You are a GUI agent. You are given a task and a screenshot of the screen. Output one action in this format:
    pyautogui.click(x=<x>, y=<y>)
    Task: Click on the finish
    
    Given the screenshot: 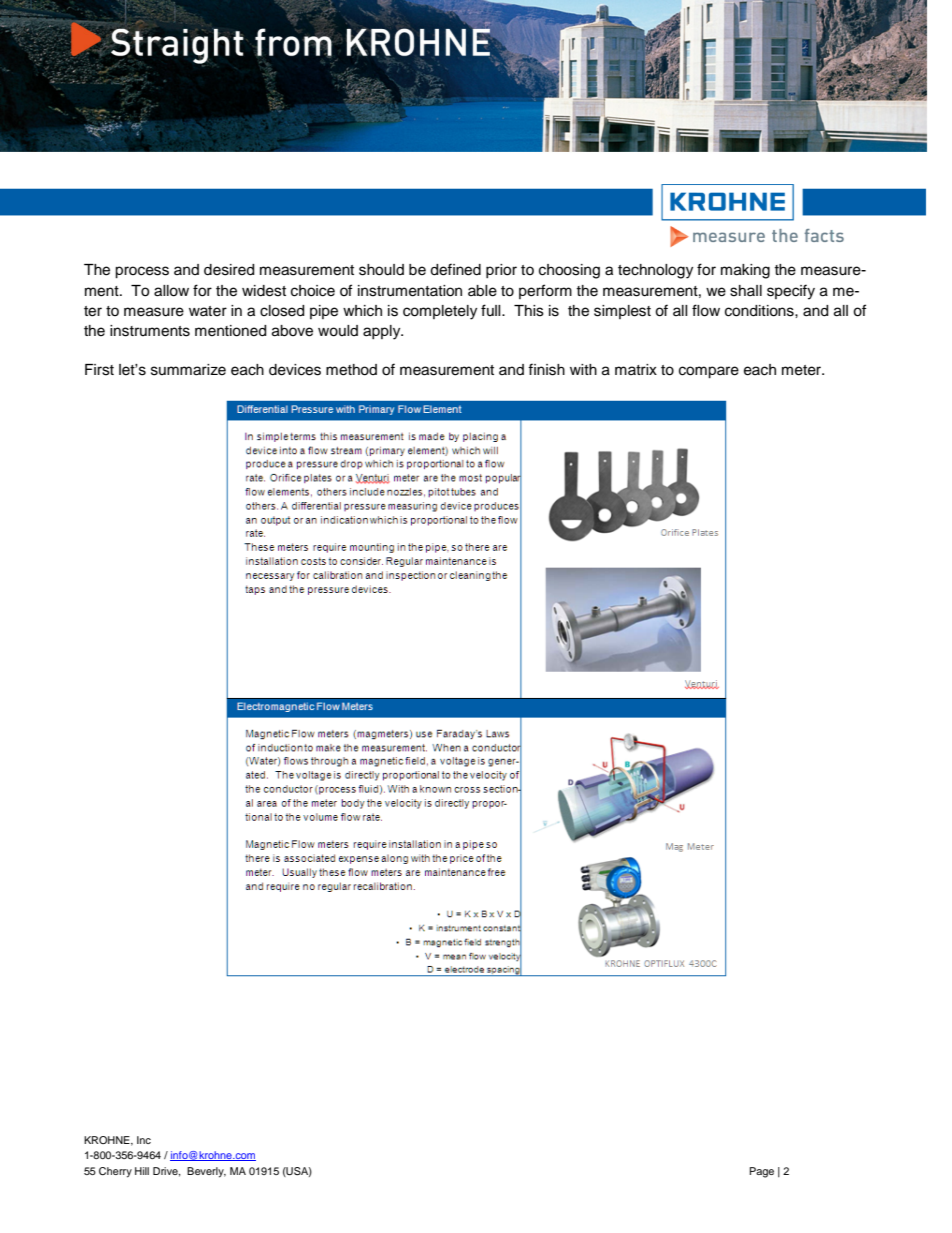 What is the action you would take?
    pyautogui.click(x=546, y=369)
